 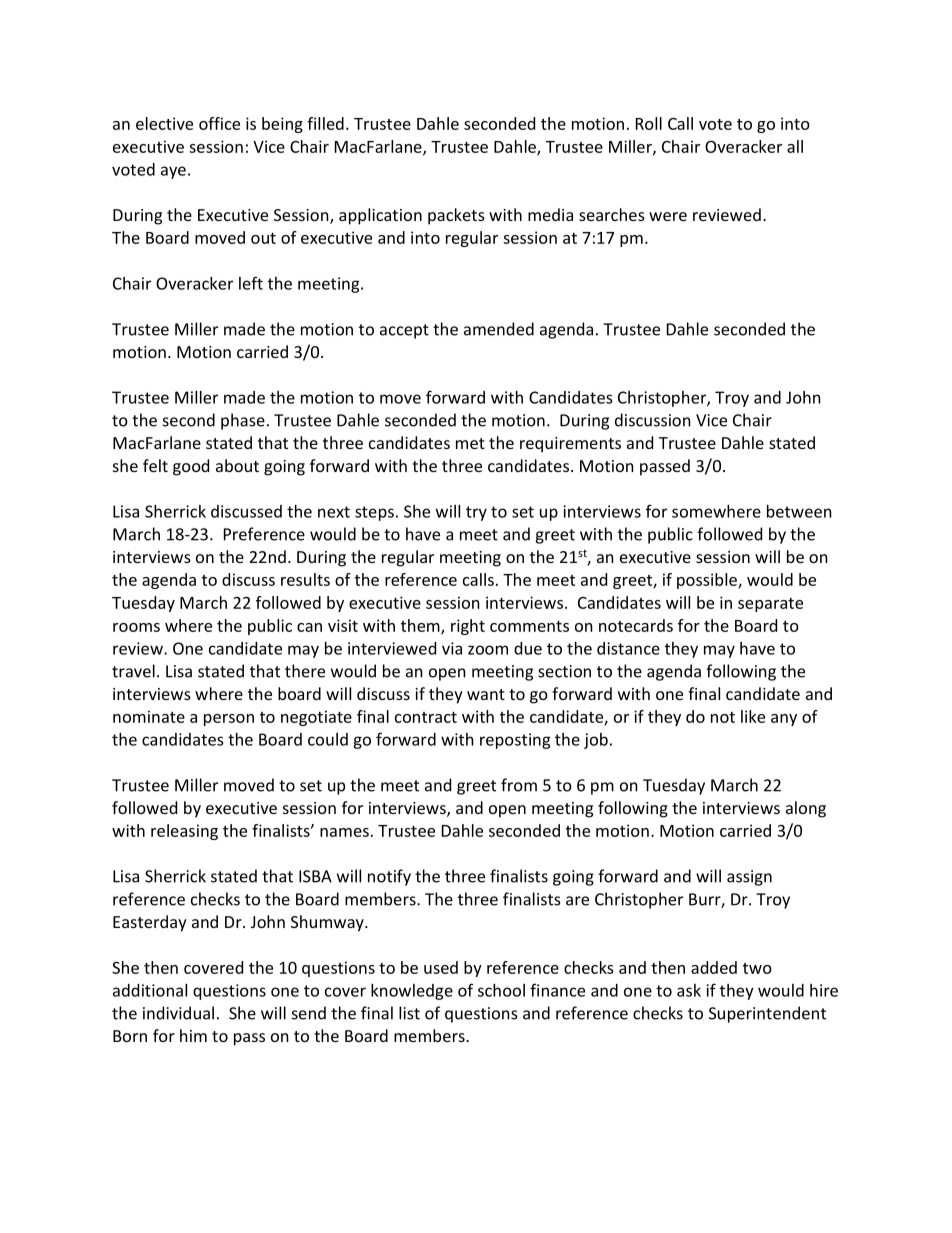 What do you see at coordinates (501, 990) in the screenshot?
I see `school` at bounding box center [501, 990].
